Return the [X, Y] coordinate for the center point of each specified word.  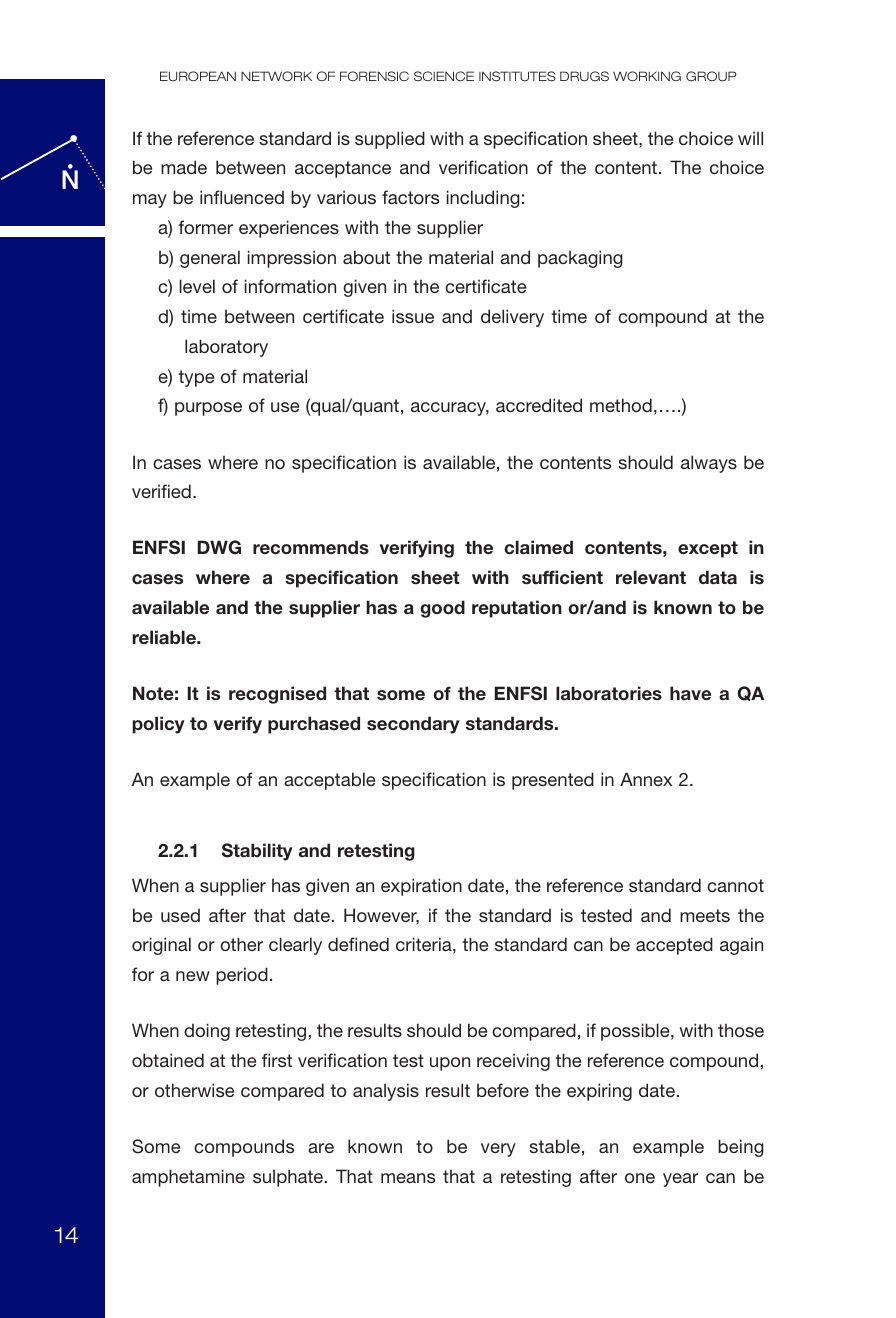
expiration [421, 887]
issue [413, 316]
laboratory [226, 348]
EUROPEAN [198, 76]
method [621, 405]
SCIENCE [444, 76]
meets [705, 915]
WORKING [647, 76]
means [408, 1178]
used [180, 915]
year [680, 1180]
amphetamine [188, 1178]
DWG [219, 547]
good [442, 609]
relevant [651, 577]
